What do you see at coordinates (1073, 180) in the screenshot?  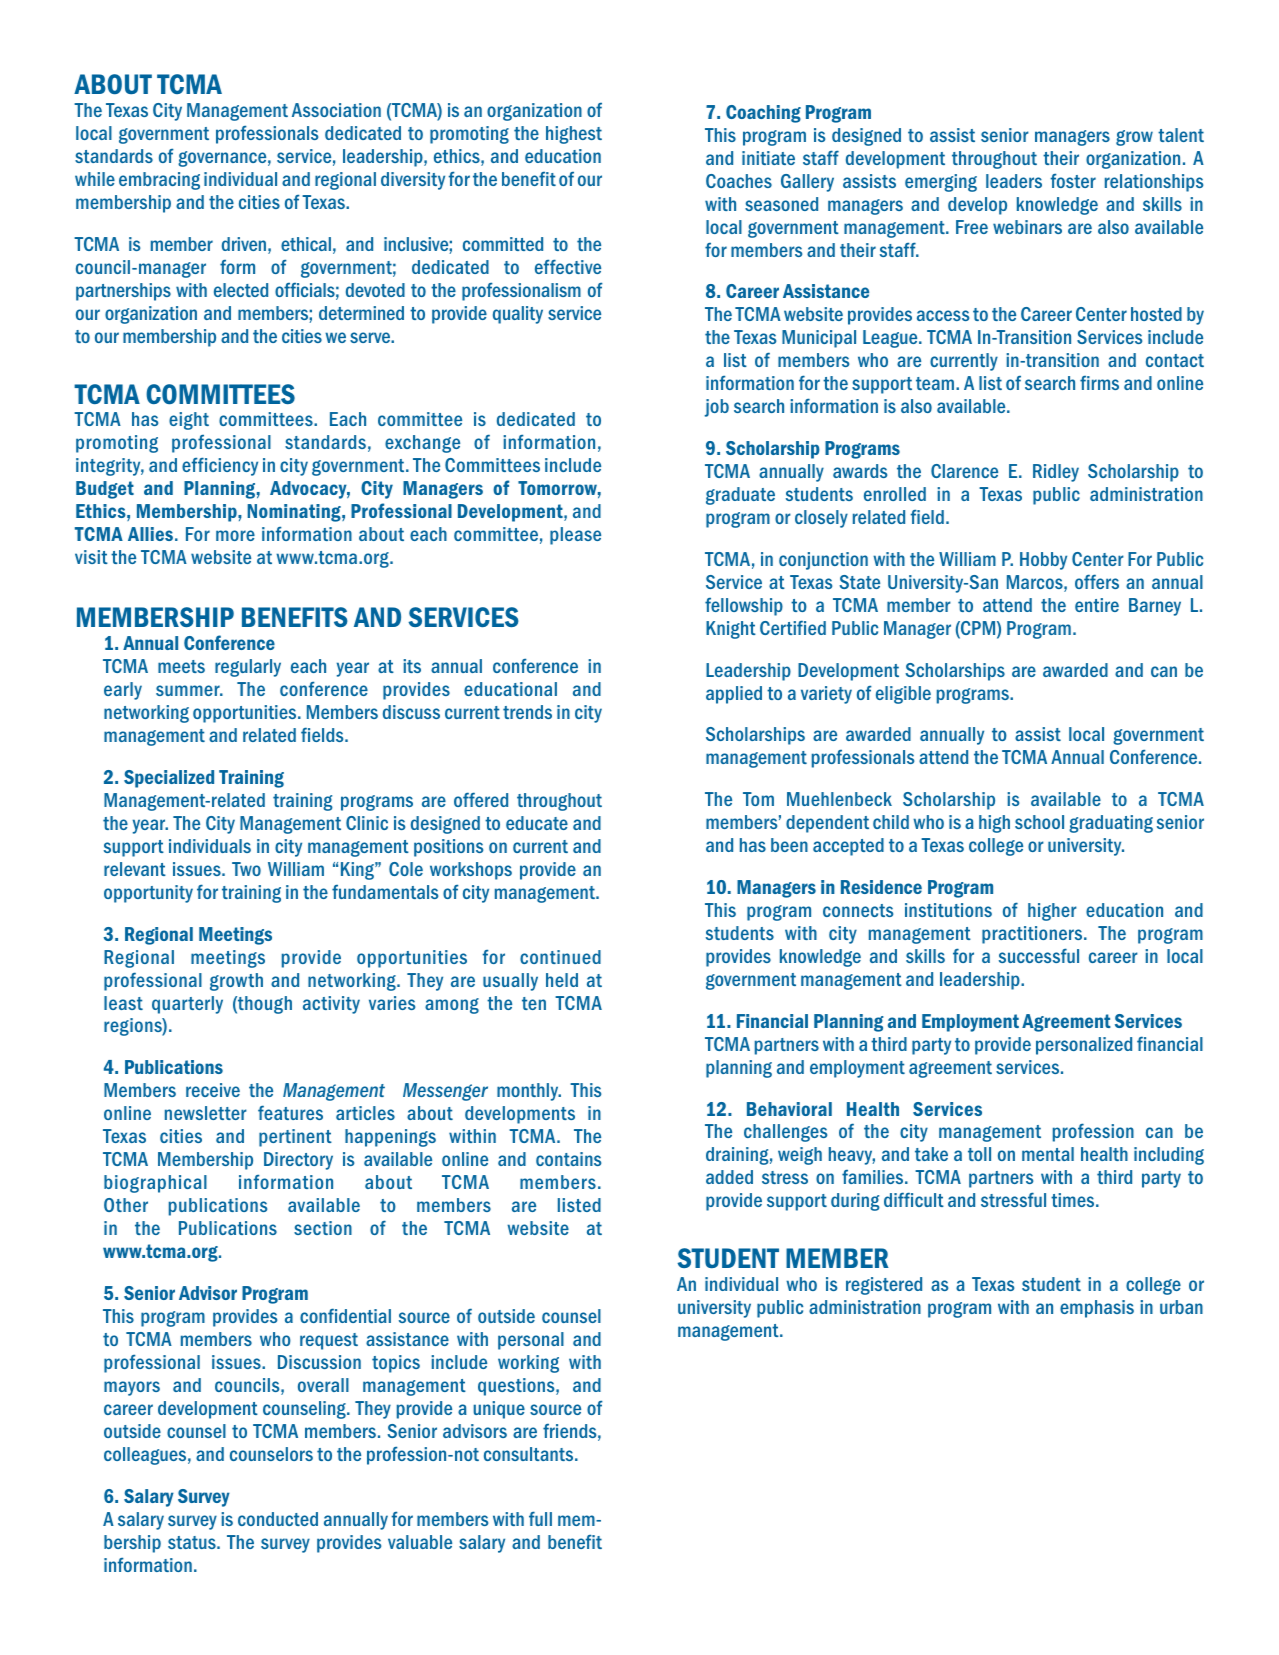 I see `foster` at bounding box center [1073, 180].
